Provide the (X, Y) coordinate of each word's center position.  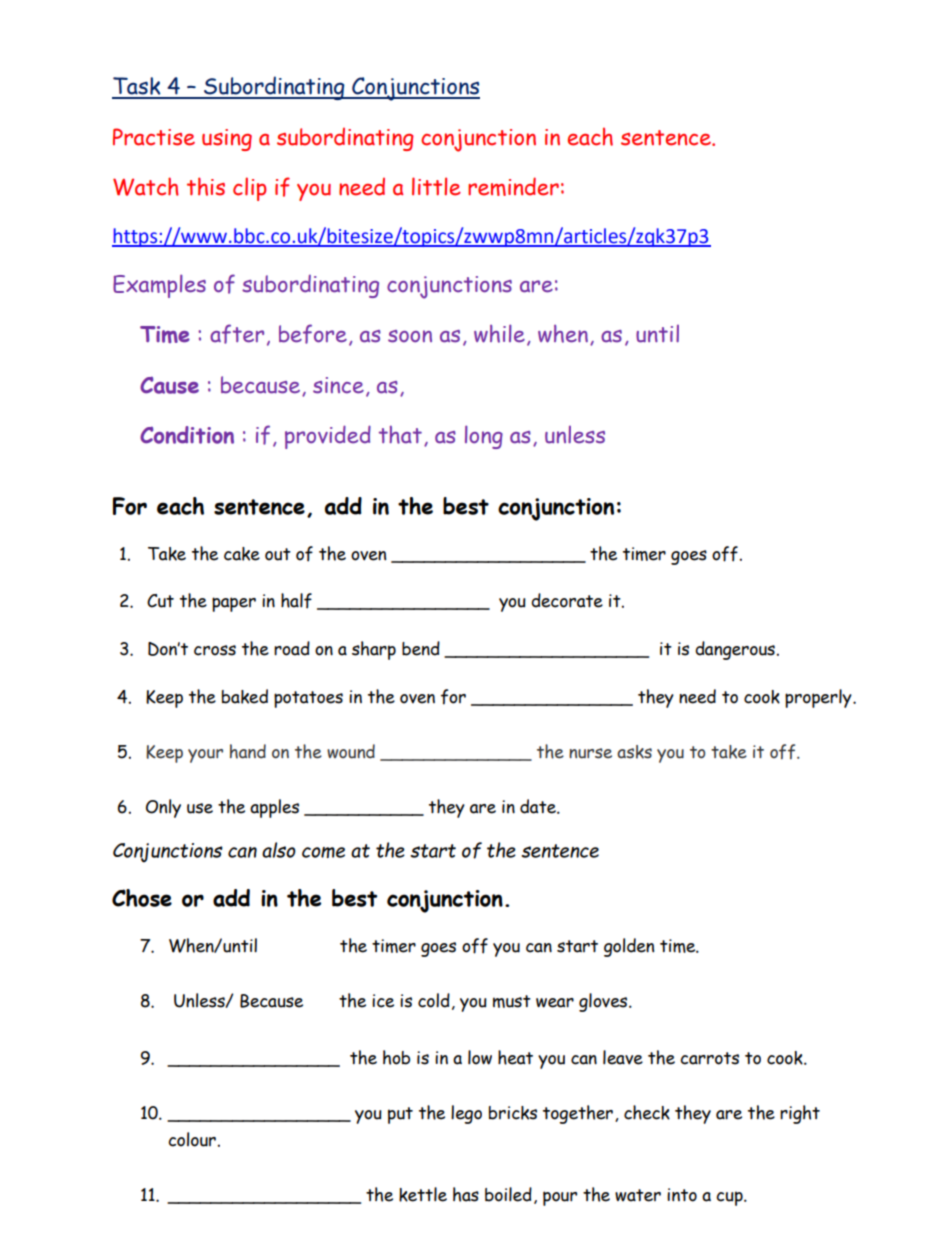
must (512, 1001)
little (436, 186)
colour (192, 1139)
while (499, 333)
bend (421, 648)
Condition (187, 435)
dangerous (735, 650)
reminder (513, 186)
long (484, 437)
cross (215, 650)
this (206, 186)
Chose (142, 898)
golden (629, 947)
